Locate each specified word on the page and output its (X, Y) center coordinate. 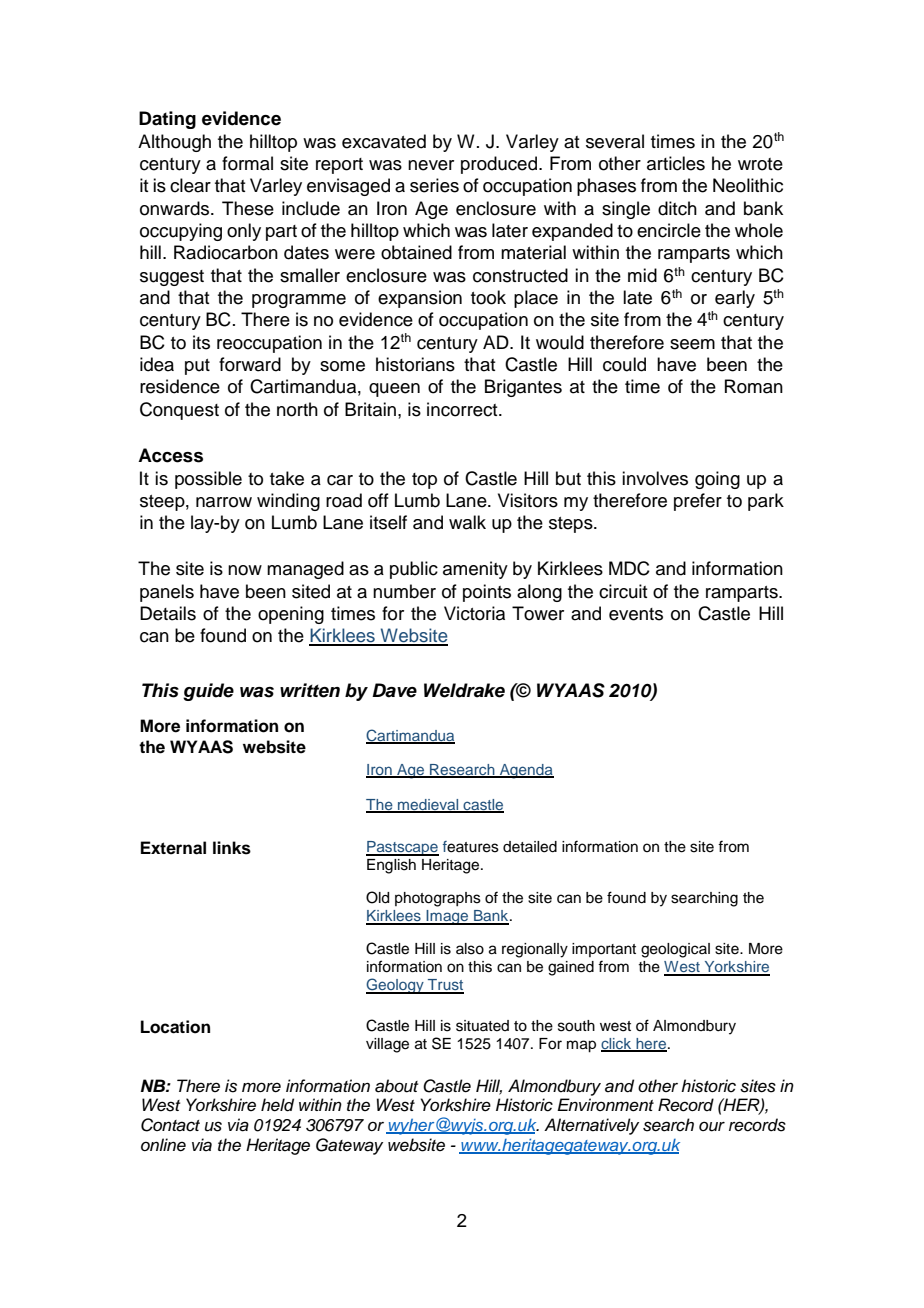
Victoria (474, 613)
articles (676, 163)
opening (291, 615)
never (431, 165)
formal (247, 163)
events (636, 614)
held (277, 1105)
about (396, 1086)
